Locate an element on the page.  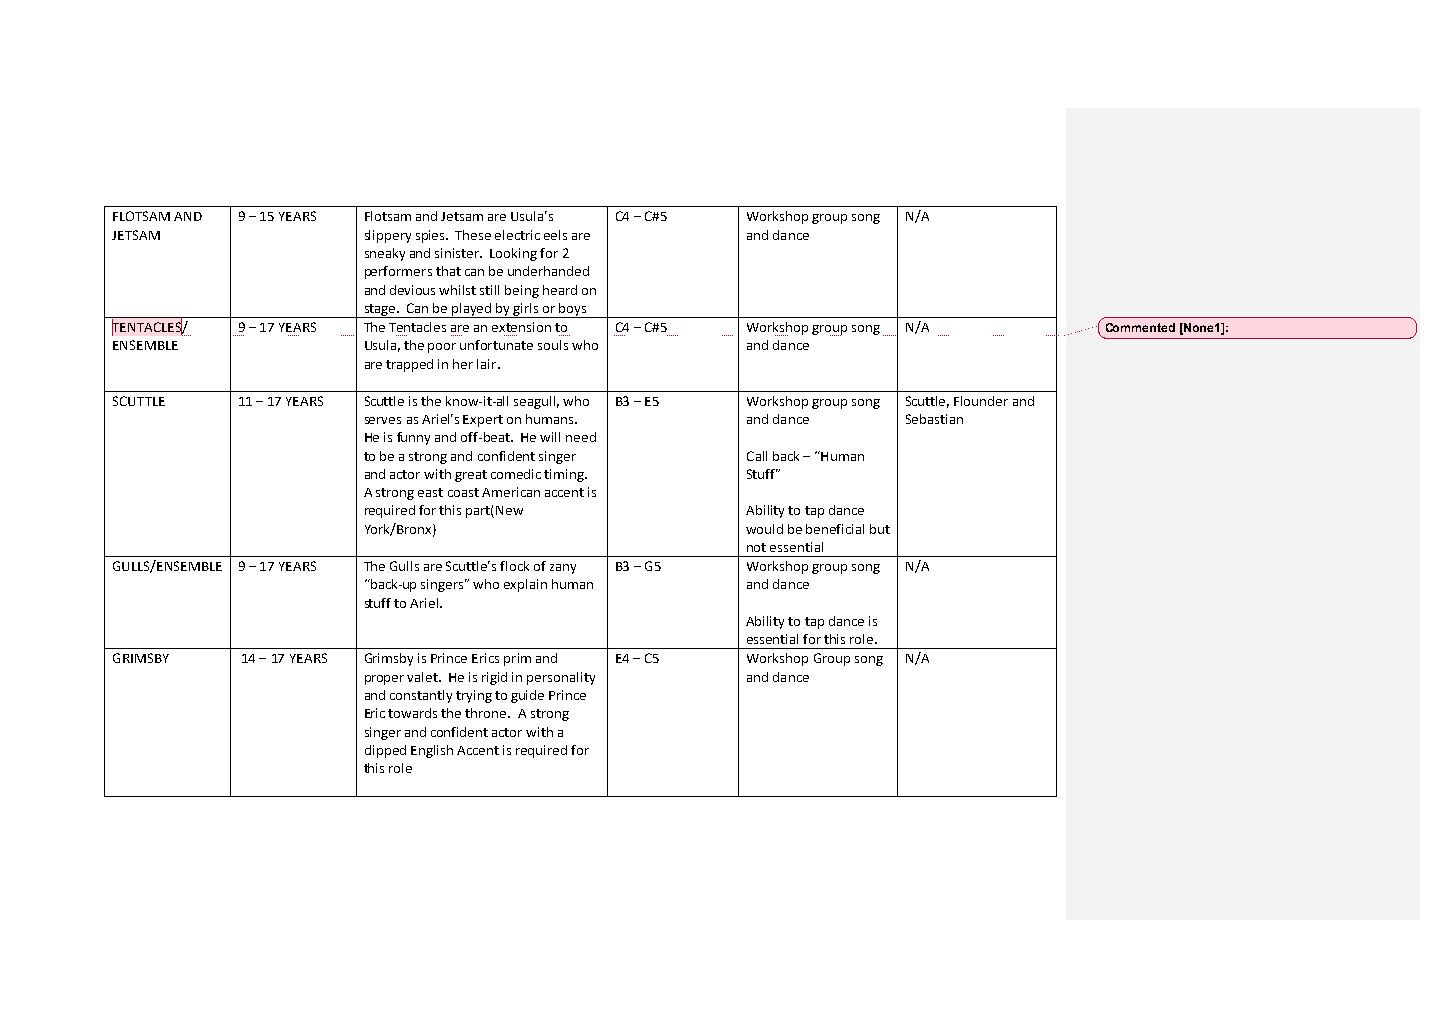
sinister is located at coordinates (458, 253).
